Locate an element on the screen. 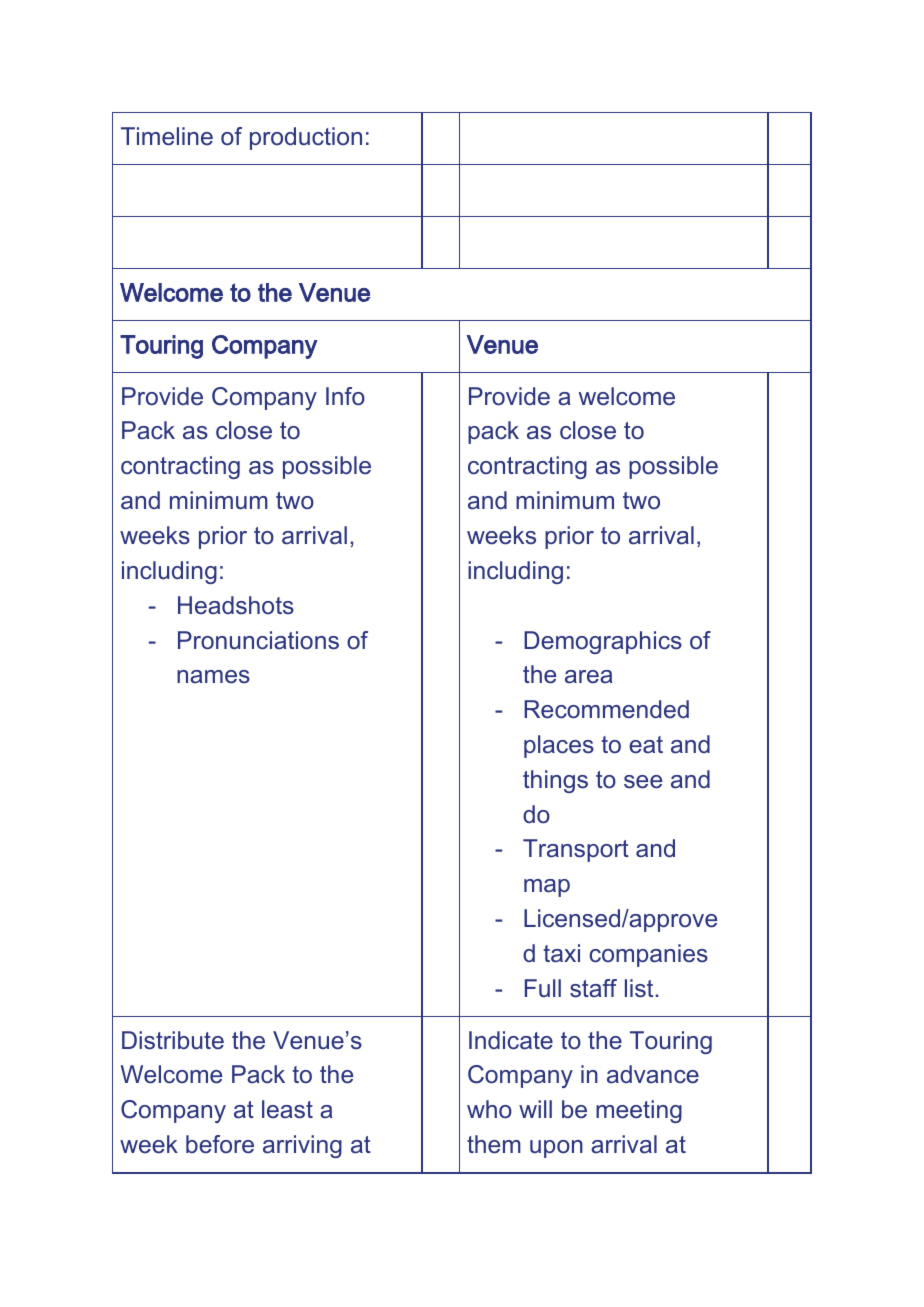 This screenshot has width=924, height=1307. before is located at coordinates (220, 1144).
